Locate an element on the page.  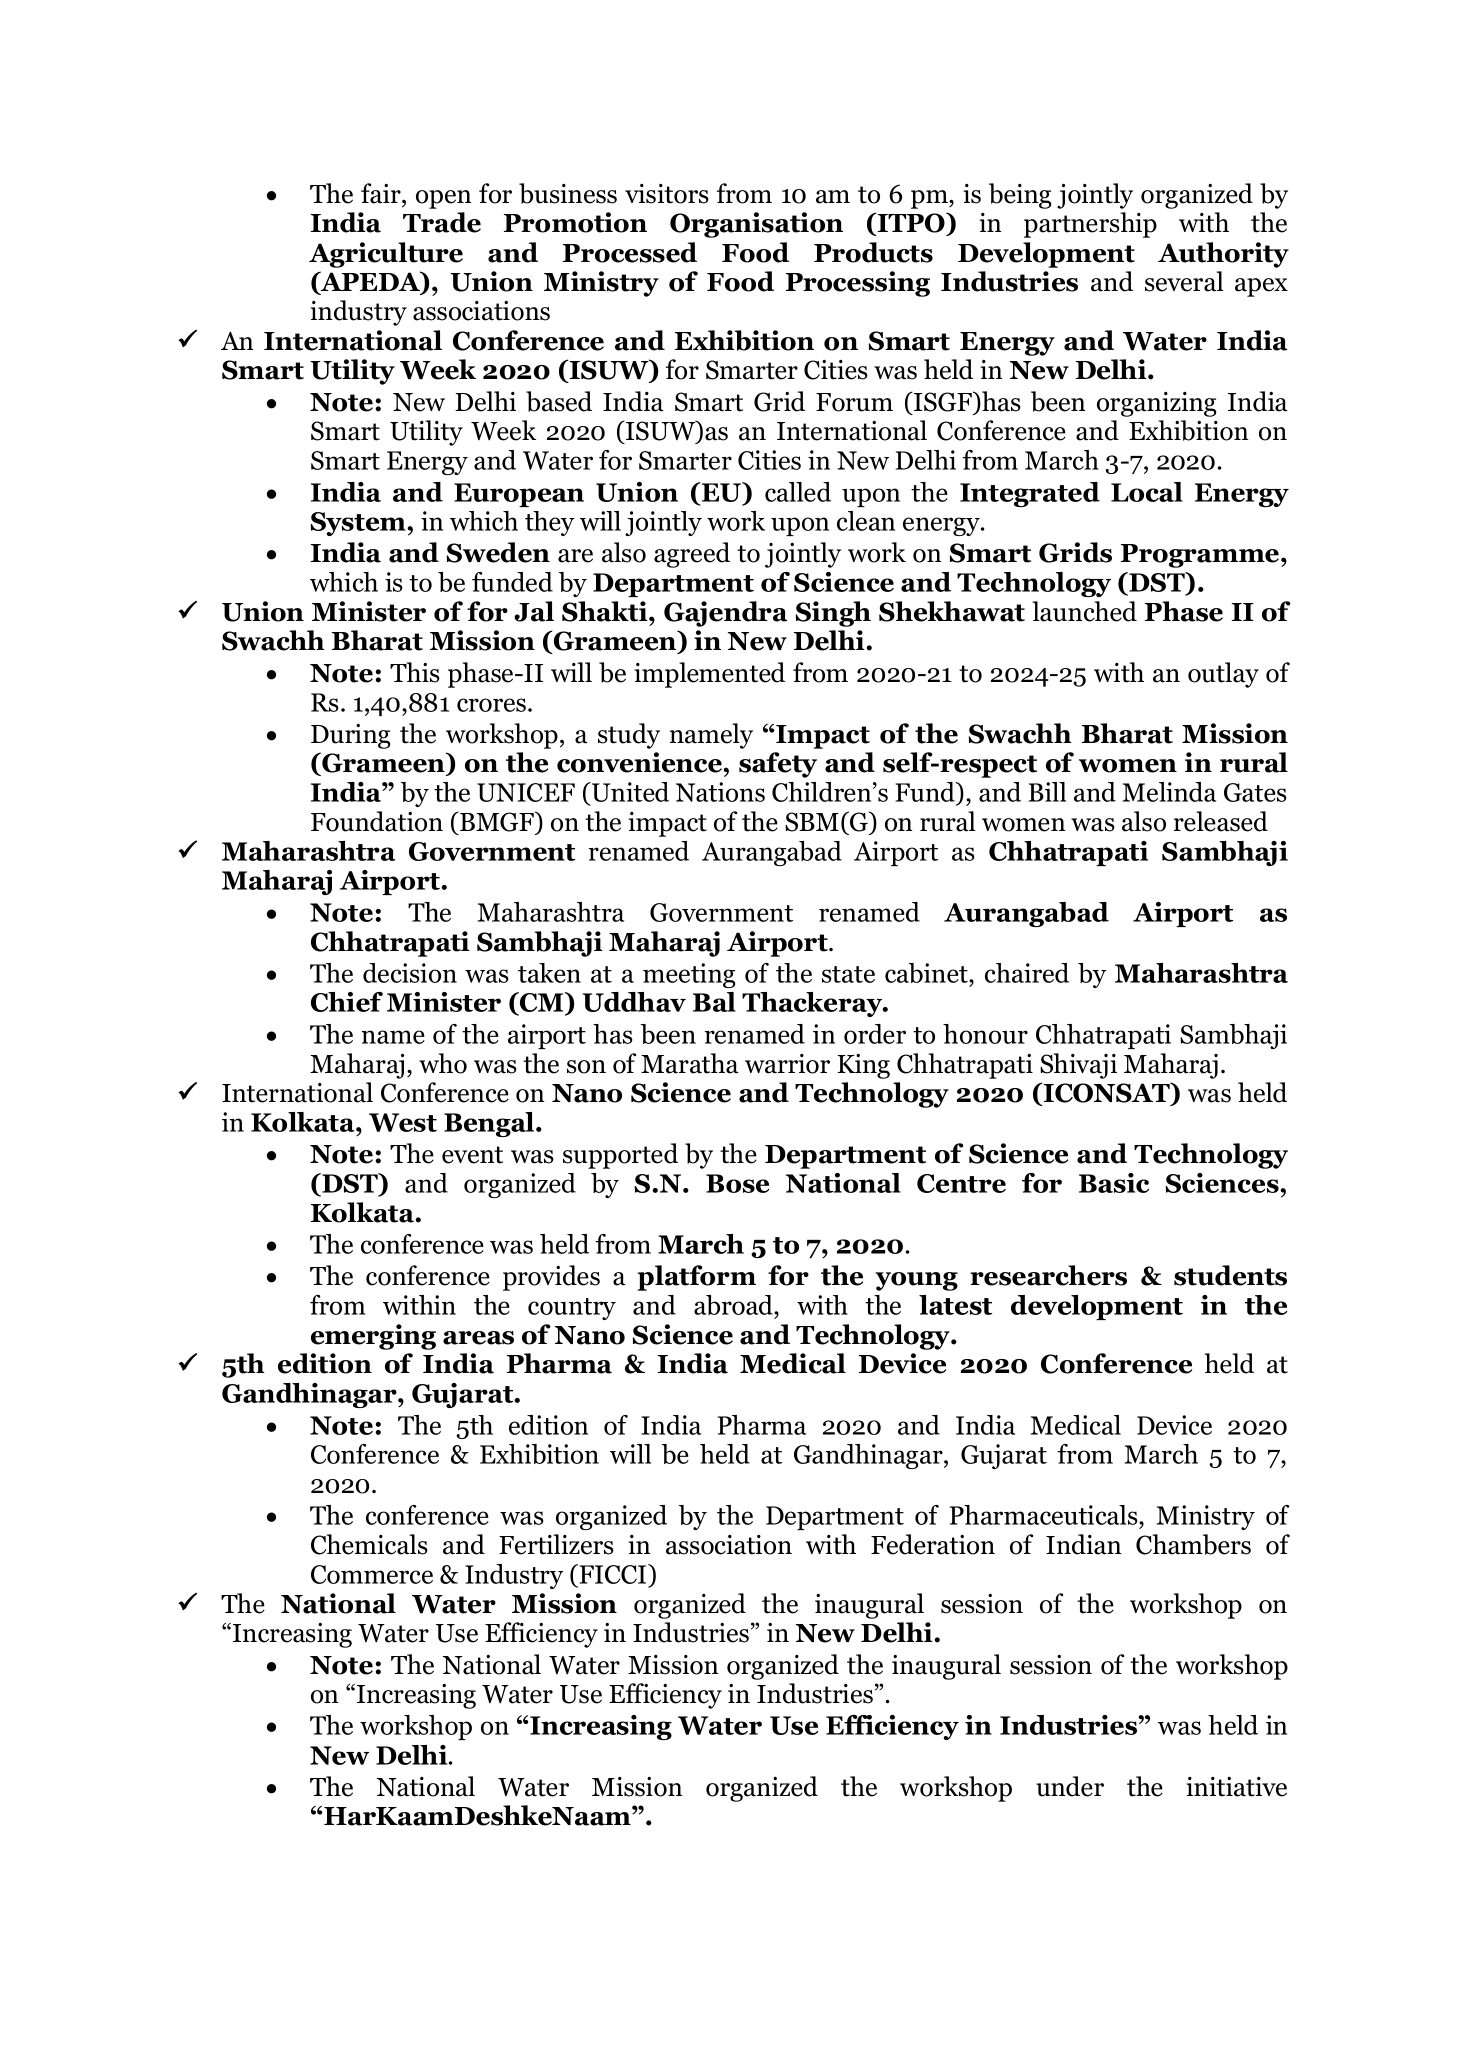
Bose is located at coordinates (737, 1183).
